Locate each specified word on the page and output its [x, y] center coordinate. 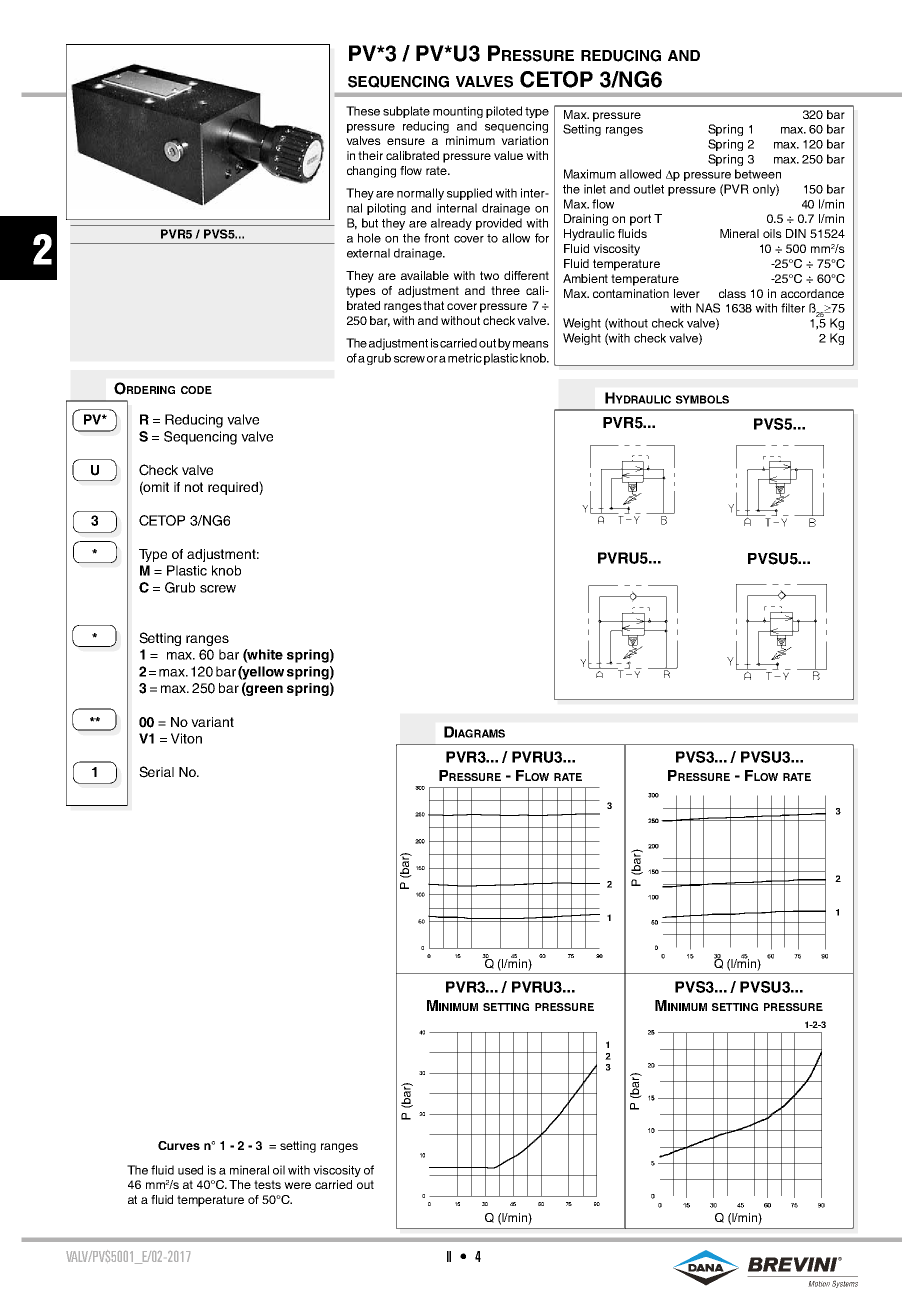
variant [212, 722]
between [758, 174]
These [363, 111]
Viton [186, 738]
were [297, 1185]
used [190, 1170]
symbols [702, 399]
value [508, 155]
